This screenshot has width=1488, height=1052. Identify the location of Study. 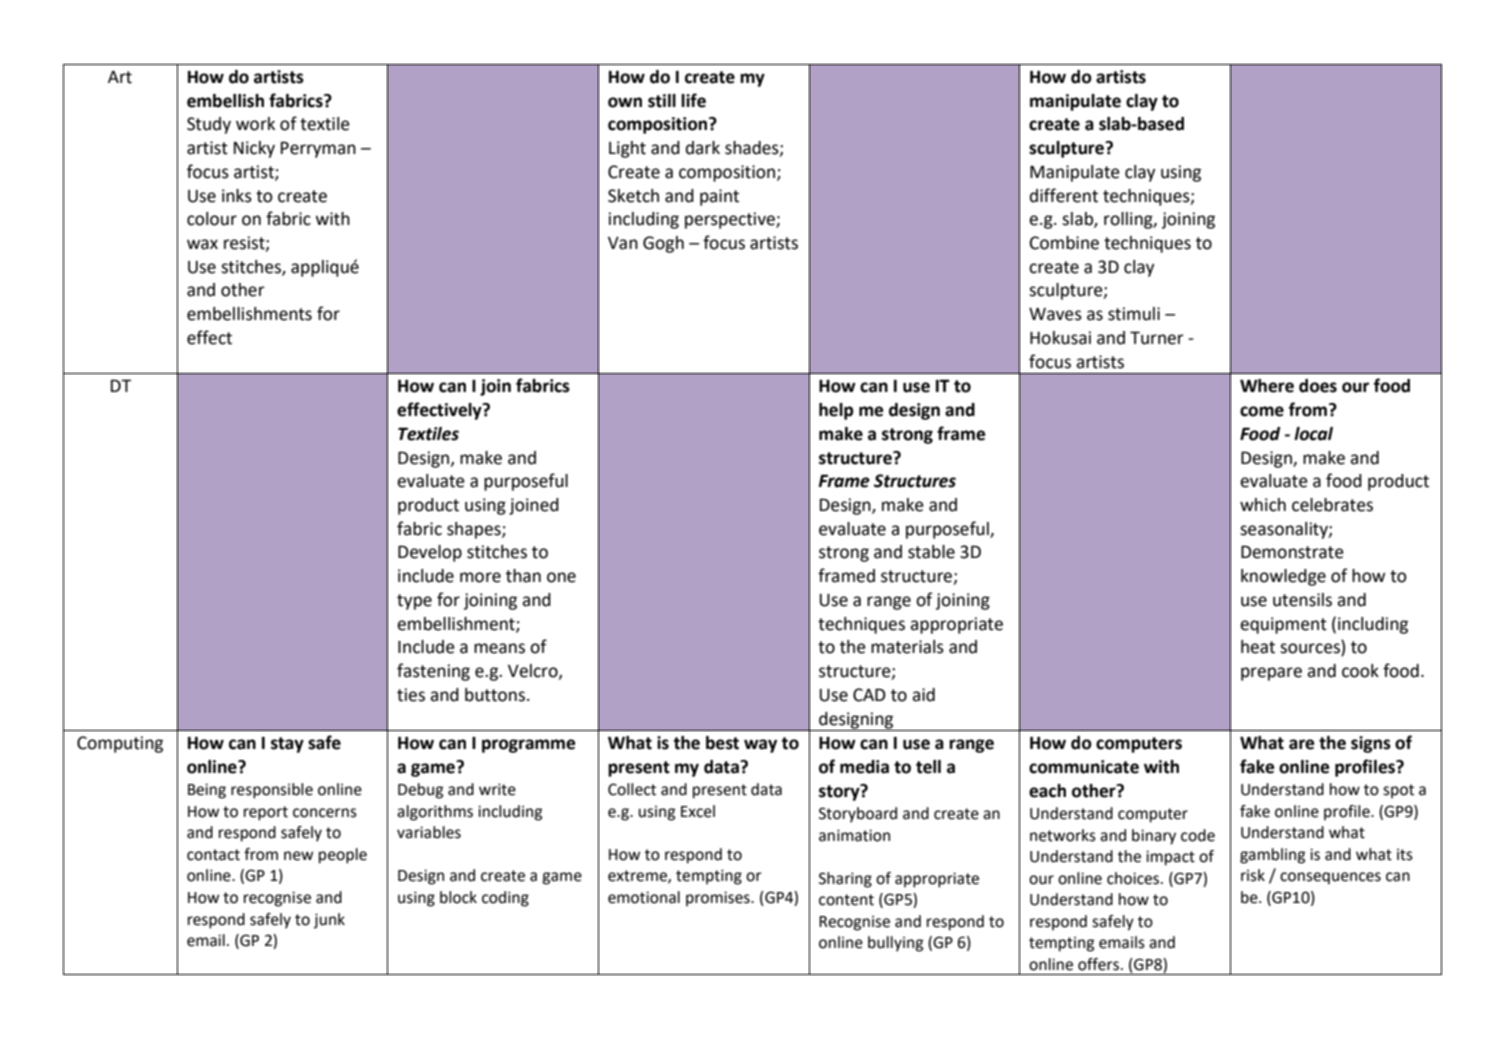
(209, 125).
